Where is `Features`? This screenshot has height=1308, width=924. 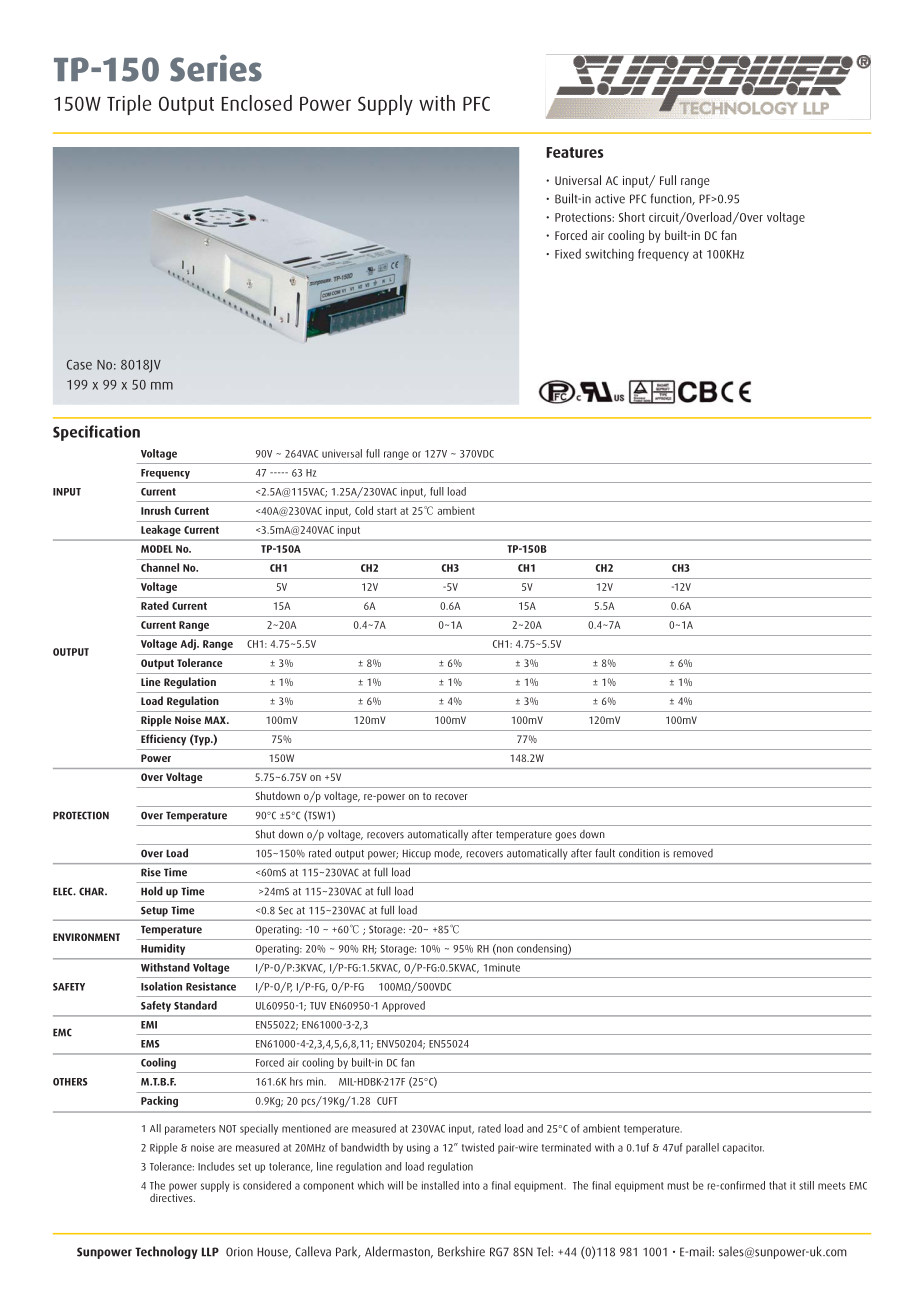
Features is located at coordinates (575, 152).
